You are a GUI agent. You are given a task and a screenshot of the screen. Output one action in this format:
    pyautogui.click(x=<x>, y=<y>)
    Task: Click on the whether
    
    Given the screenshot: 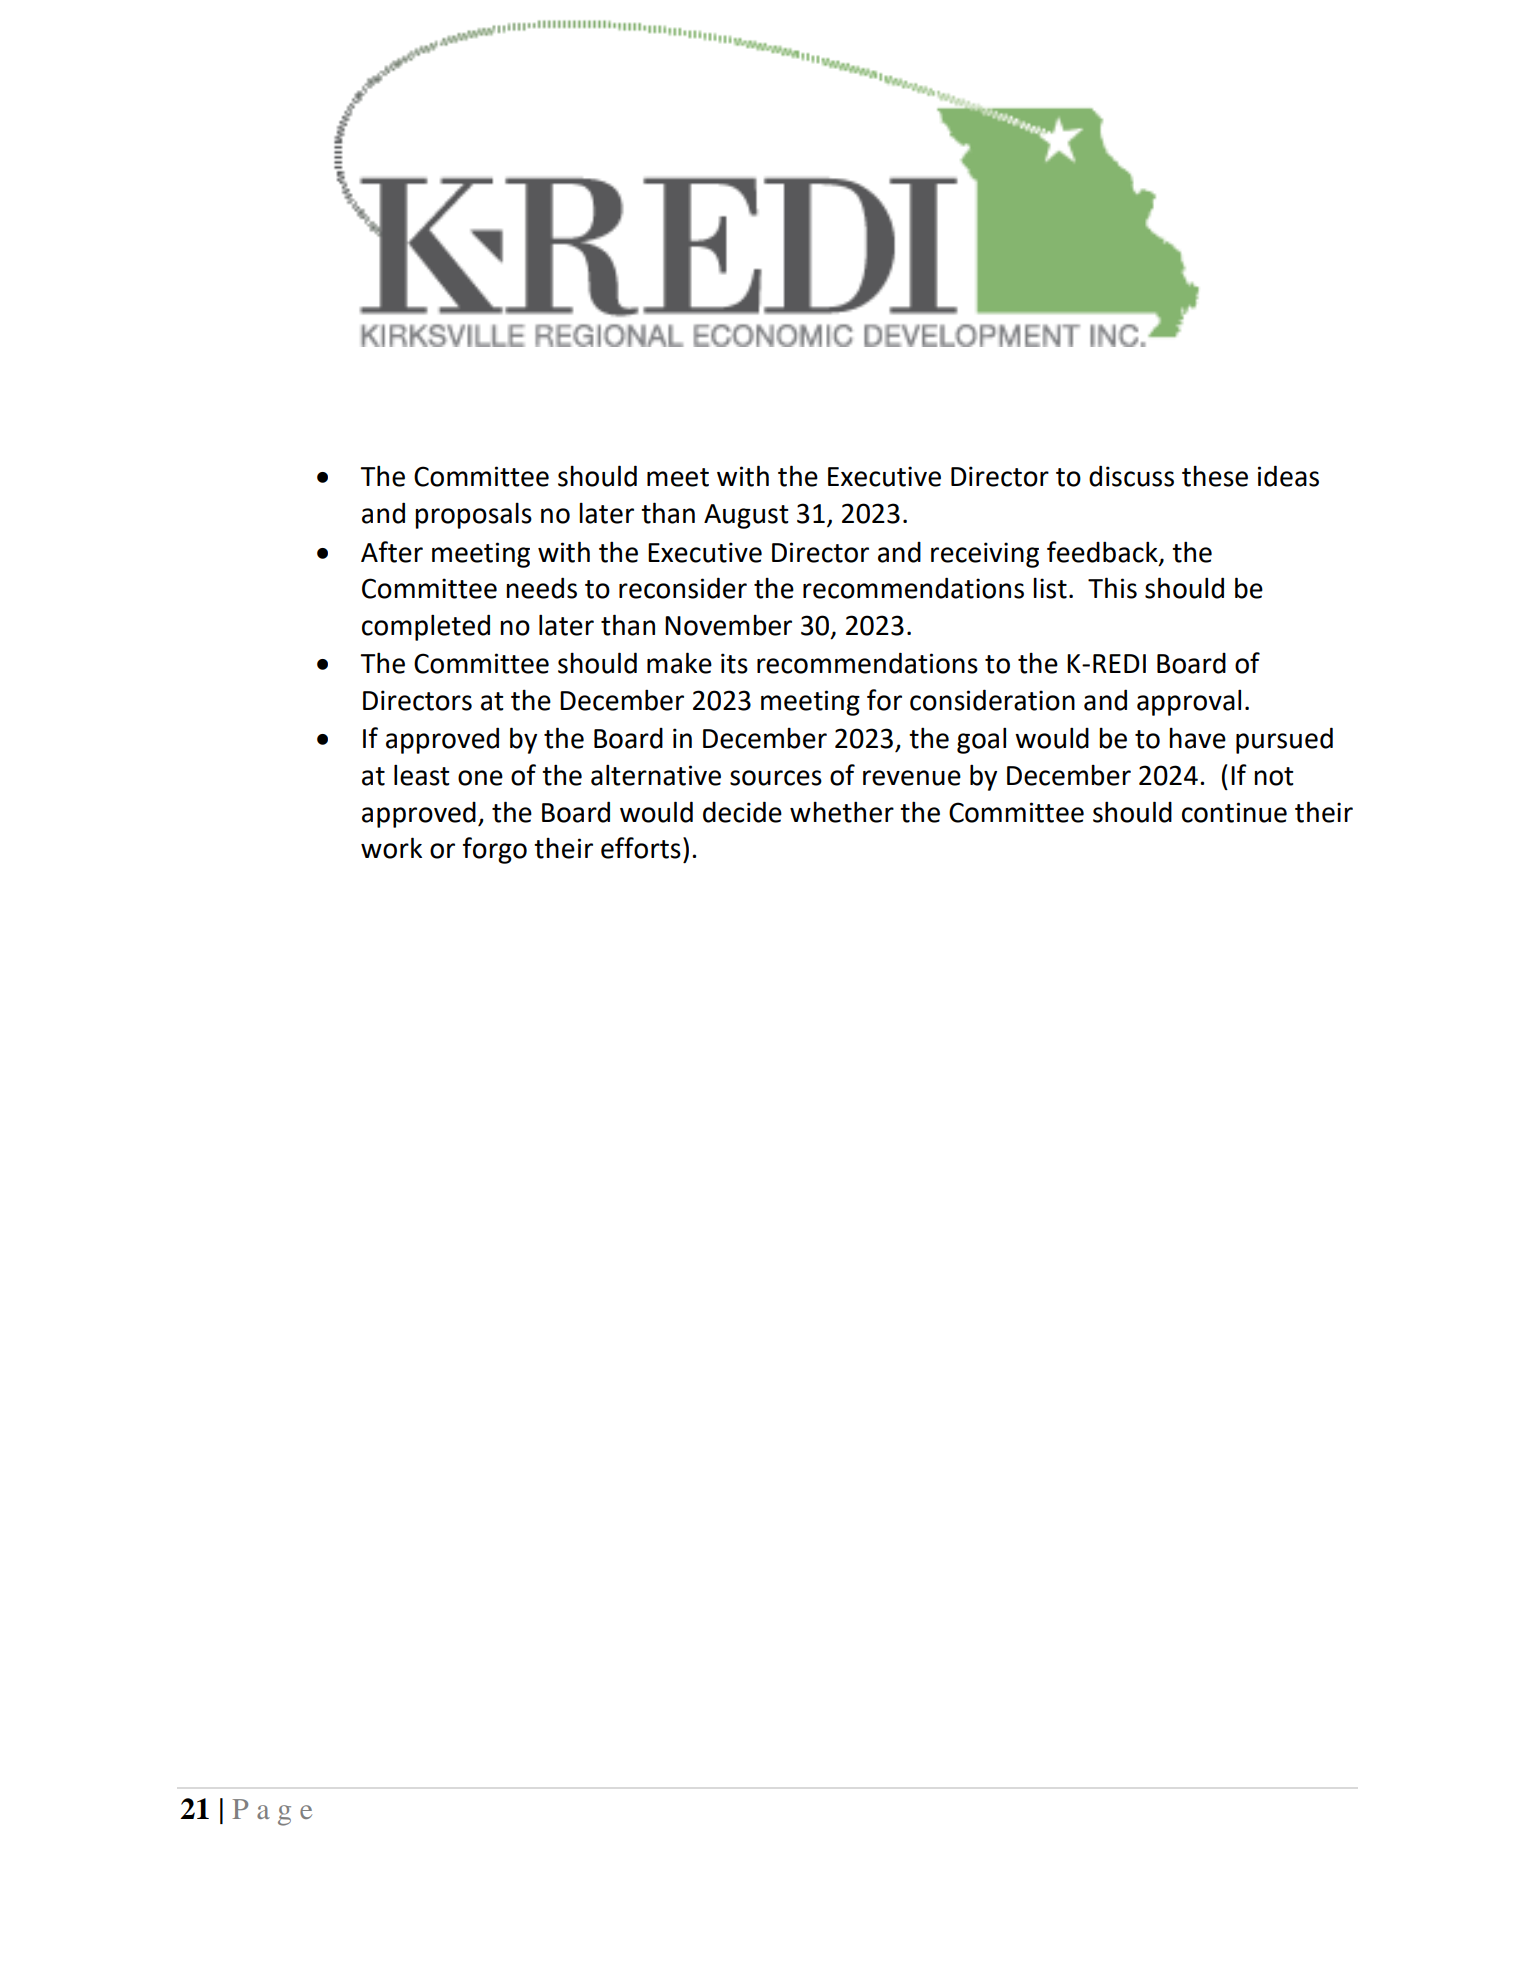 What is the action you would take?
    pyautogui.click(x=842, y=812)
